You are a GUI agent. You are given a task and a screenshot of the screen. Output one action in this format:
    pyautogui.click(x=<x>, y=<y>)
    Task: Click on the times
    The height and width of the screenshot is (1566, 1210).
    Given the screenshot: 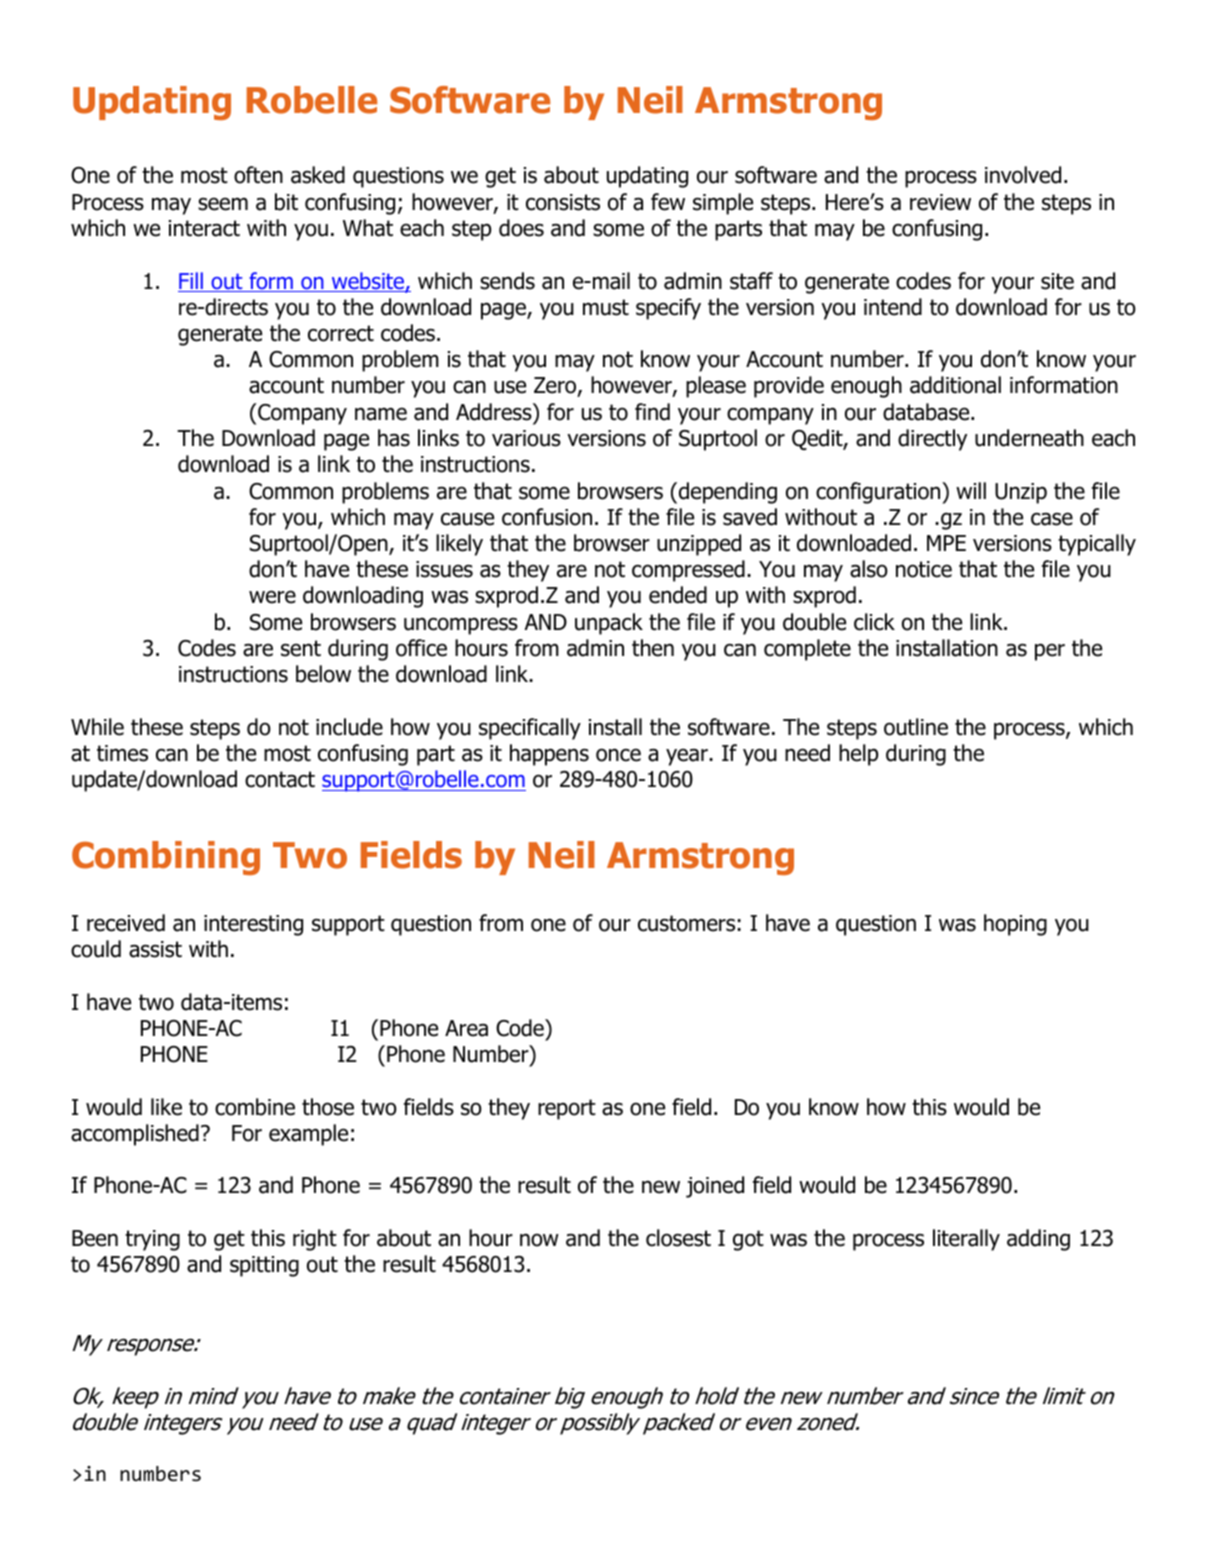 What is the action you would take?
    pyautogui.click(x=122, y=753)
